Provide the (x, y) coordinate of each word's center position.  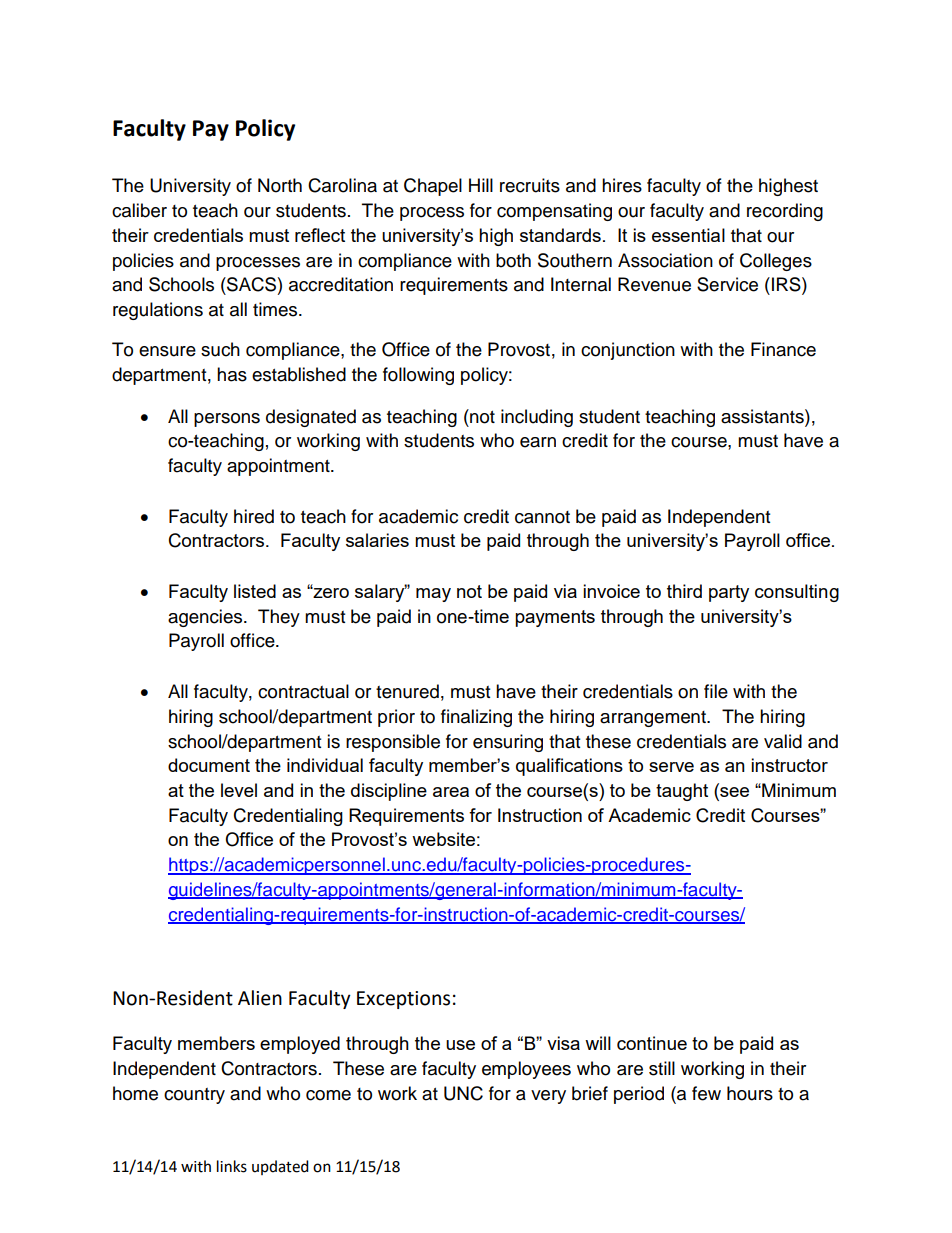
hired (254, 516)
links (232, 1166)
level (239, 790)
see (733, 792)
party (729, 593)
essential (688, 235)
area (451, 792)
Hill (481, 185)
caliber (139, 210)
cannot (542, 517)
